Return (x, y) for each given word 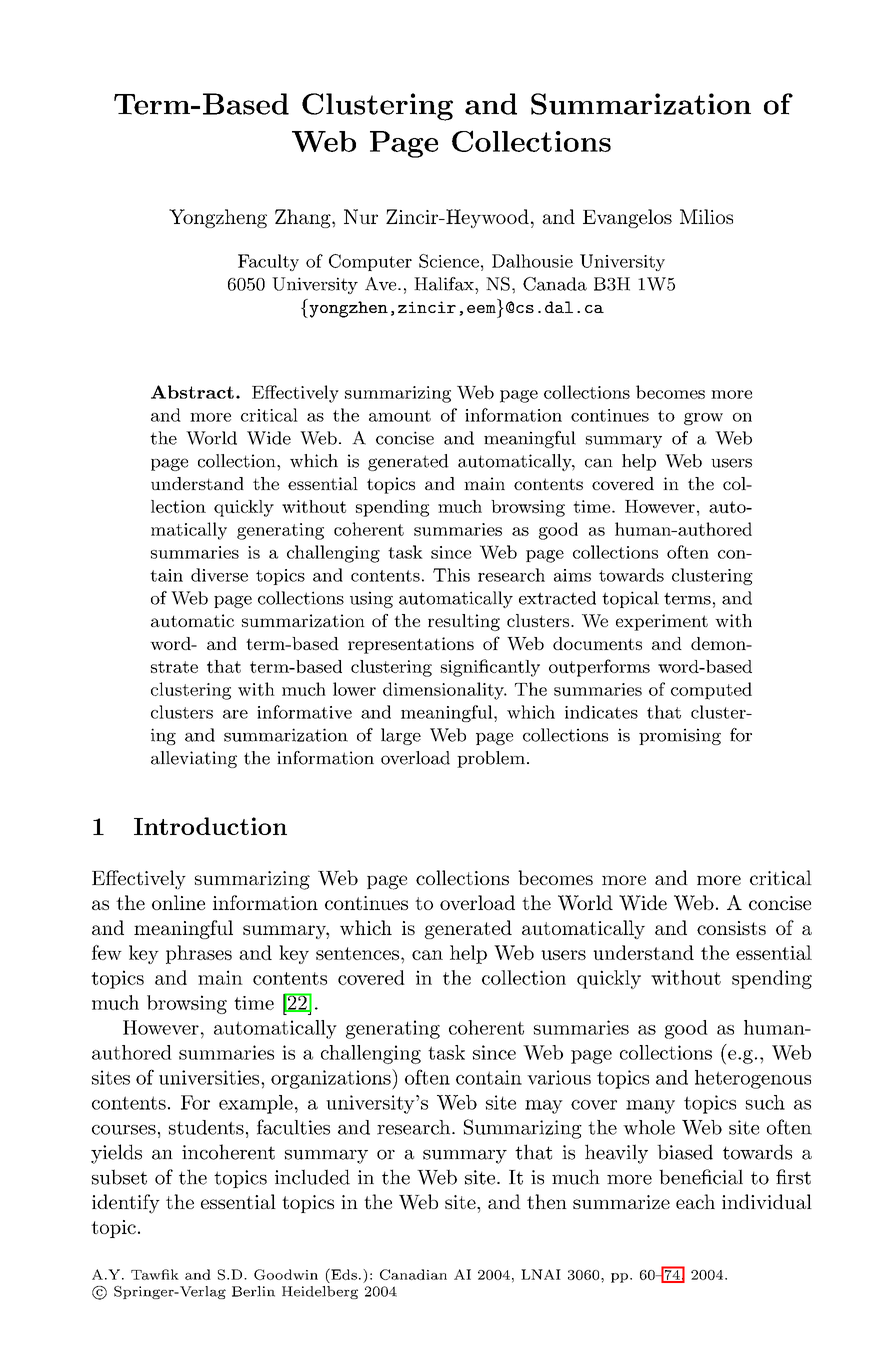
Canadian (413, 1274)
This (451, 575)
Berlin (253, 1291)
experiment (662, 622)
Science (449, 261)
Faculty (268, 262)
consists (731, 928)
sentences (357, 953)
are (235, 714)
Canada (555, 284)
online (178, 902)
